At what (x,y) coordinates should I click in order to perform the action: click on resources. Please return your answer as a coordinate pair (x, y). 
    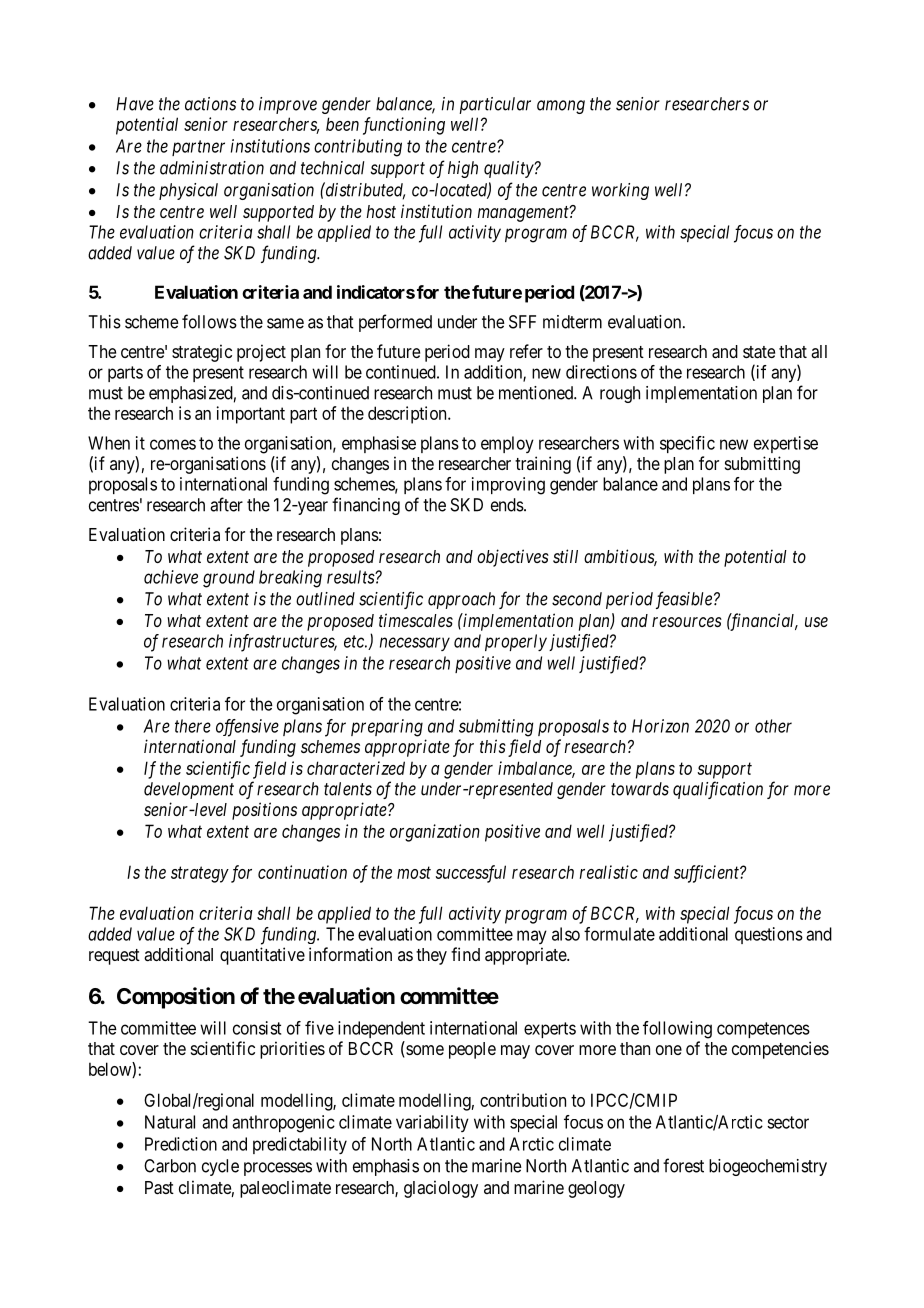
    Looking at the image, I should click on (687, 622).
